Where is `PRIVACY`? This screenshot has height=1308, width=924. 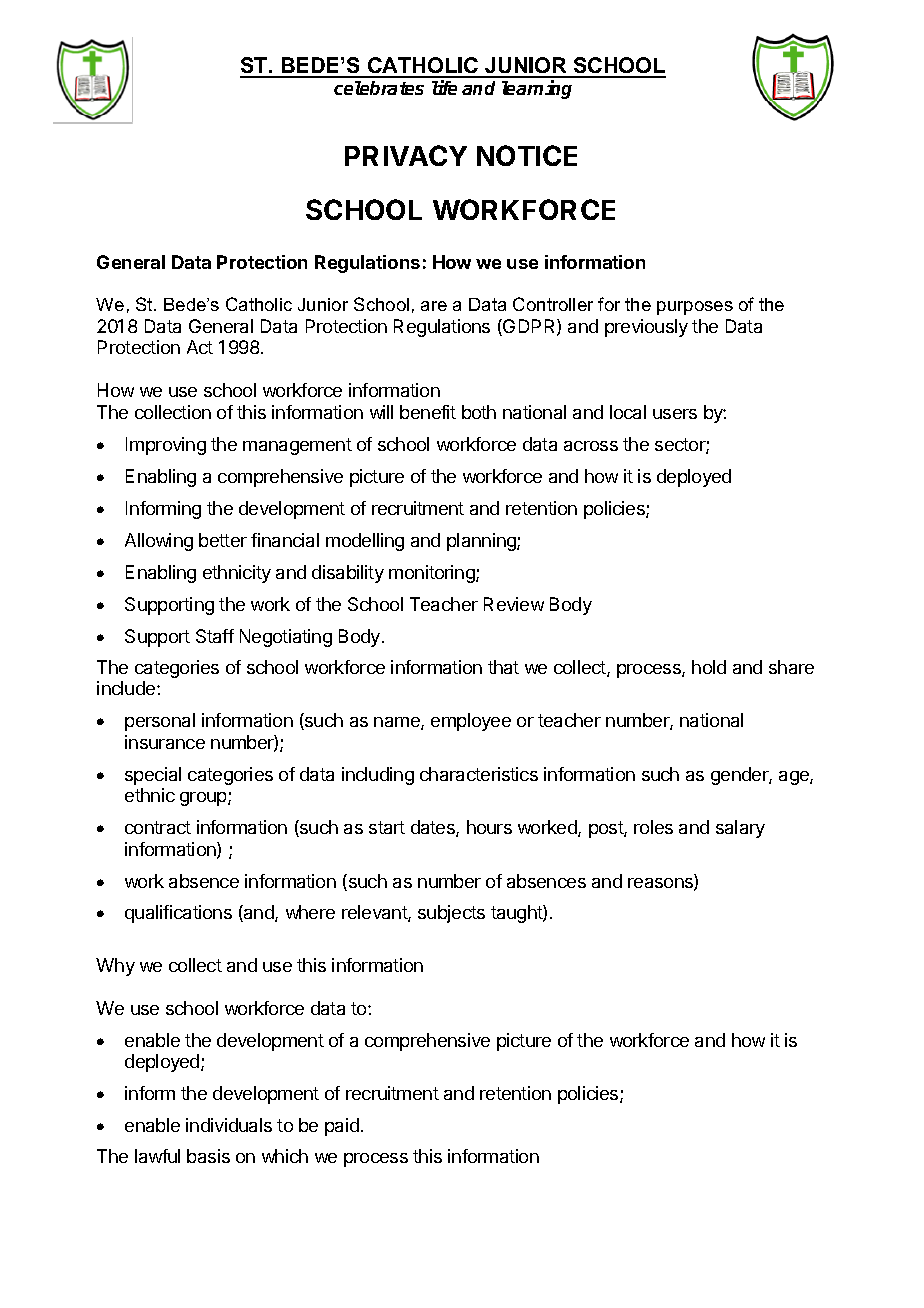 PRIVACY is located at coordinates (406, 155).
